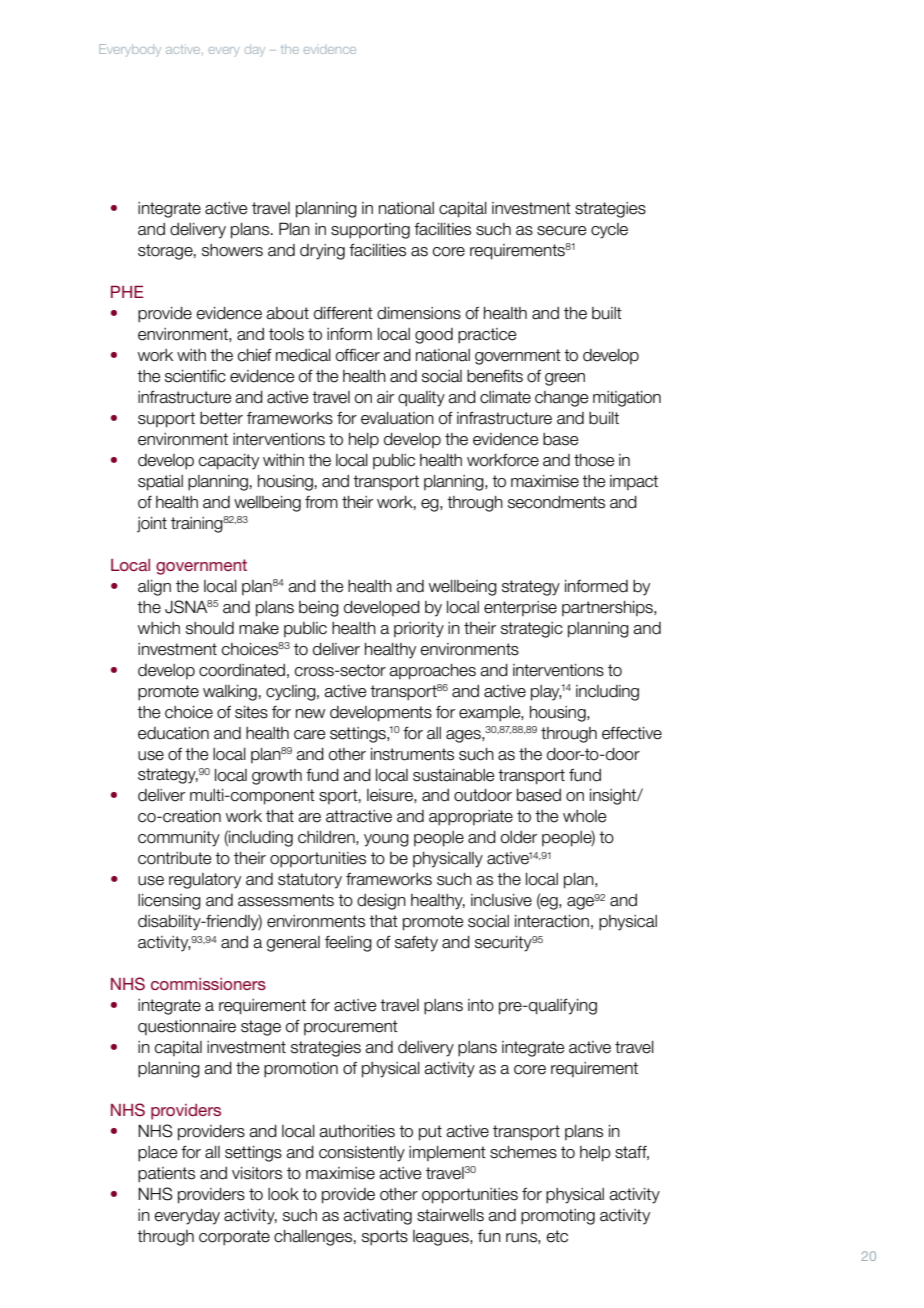  What do you see at coordinates (166, 1175) in the screenshot?
I see `patients` at bounding box center [166, 1175].
